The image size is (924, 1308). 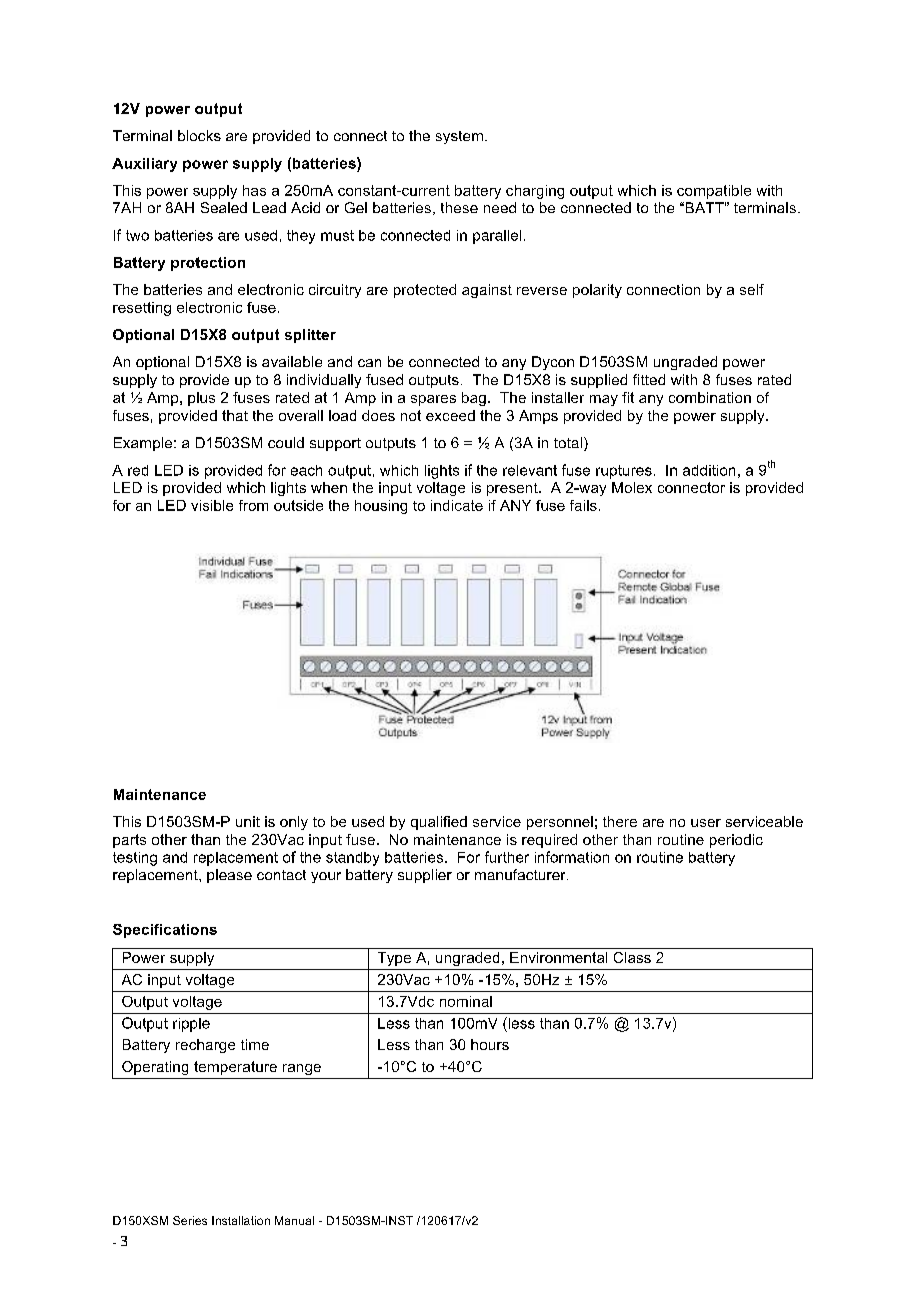 What do you see at coordinates (714, 192) in the document?
I see `compatible` at bounding box center [714, 192].
